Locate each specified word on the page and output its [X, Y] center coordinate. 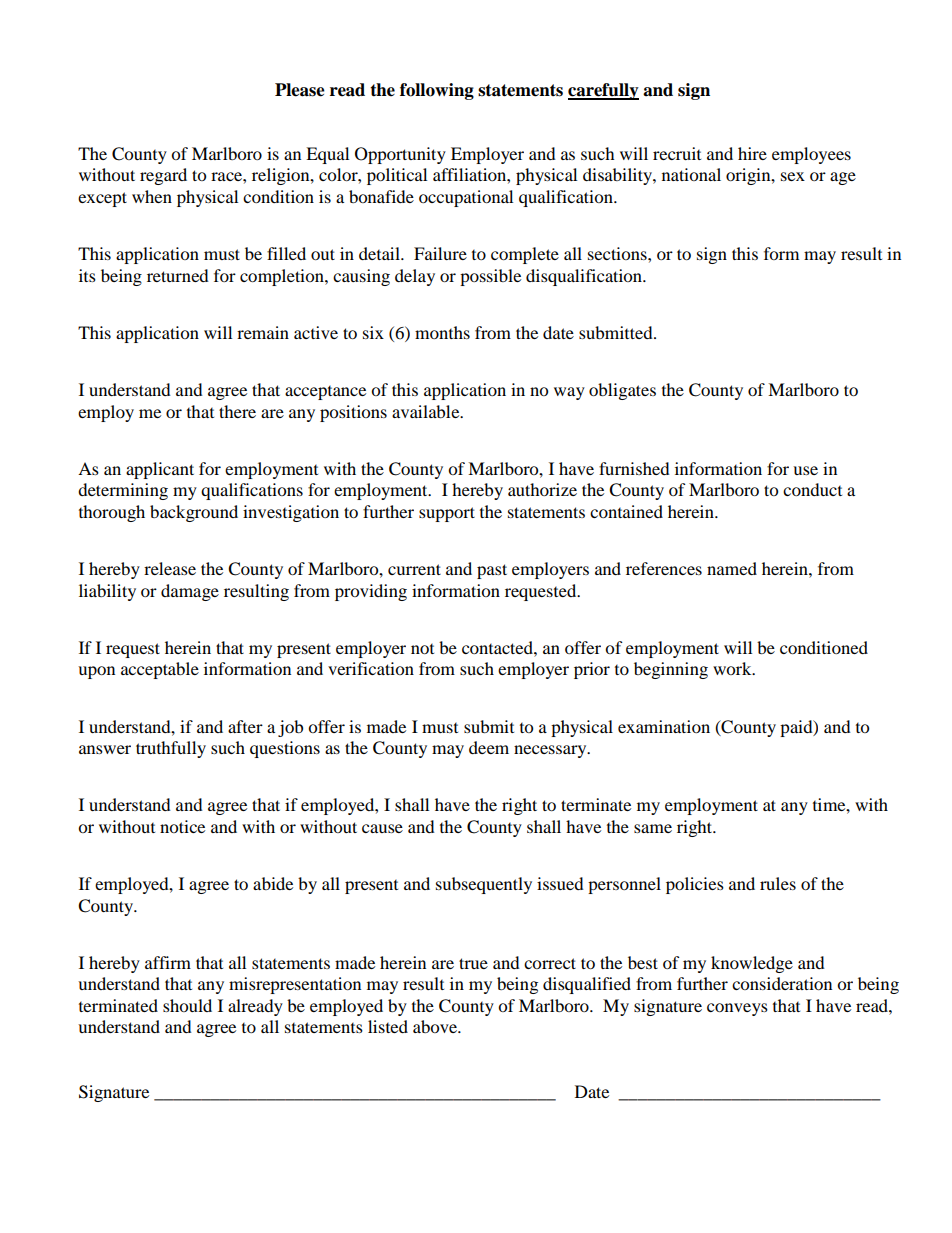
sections [618, 253]
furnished [634, 468]
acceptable [160, 670]
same [653, 828]
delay [415, 277]
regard [163, 176]
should [187, 1005]
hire [752, 153]
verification [371, 668]
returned [178, 275]
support [447, 514]
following [437, 91]
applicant [160, 470]
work [733, 668]
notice [182, 826]
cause [382, 828]
